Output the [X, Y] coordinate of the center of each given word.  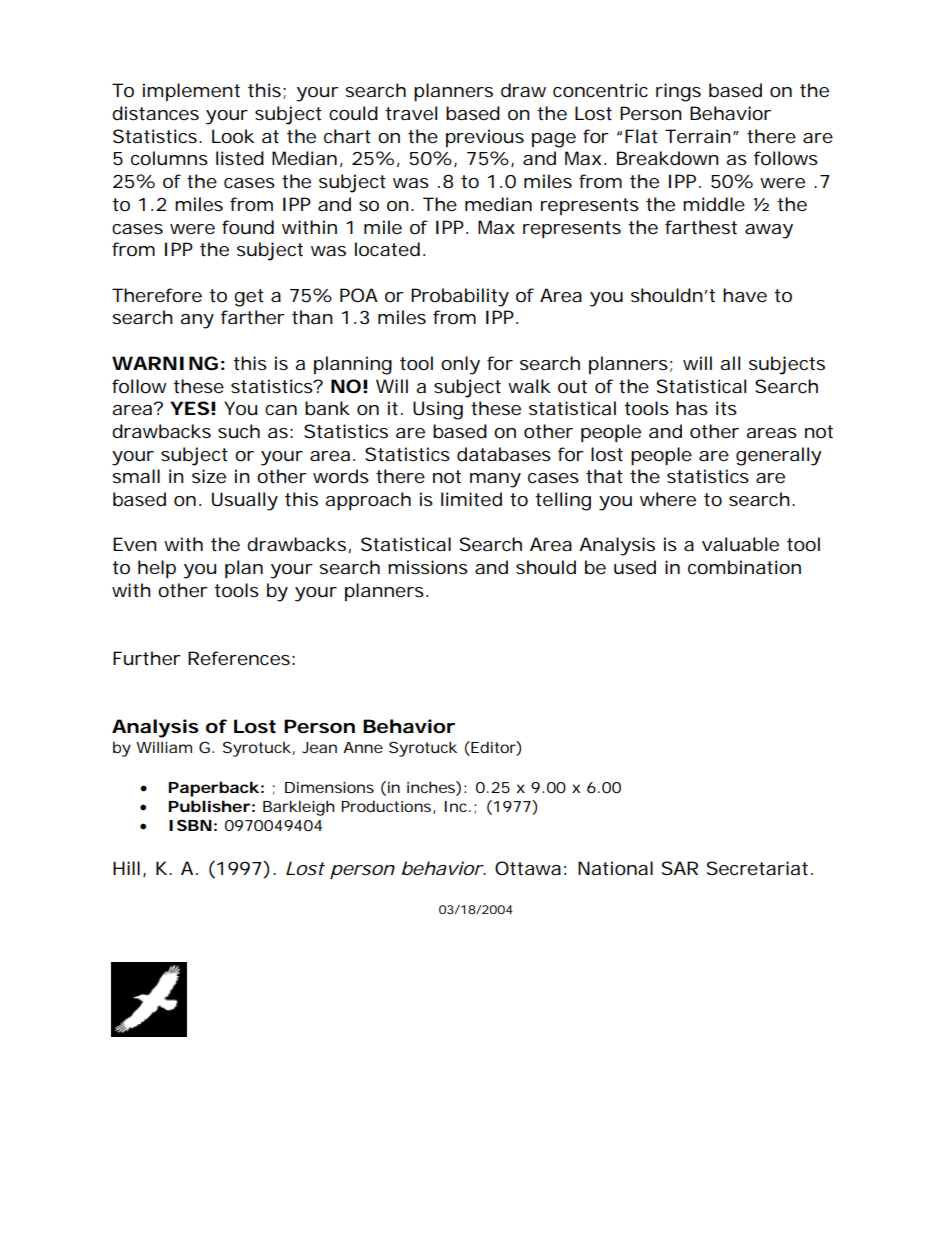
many [495, 480]
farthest [701, 227]
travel [411, 113]
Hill [126, 868]
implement [191, 92]
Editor [493, 747]
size [209, 476]
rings [678, 92]
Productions [386, 806]
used [635, 567]
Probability [460, 297]
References [239, 658]
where [668, 499]
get [249, 298]
